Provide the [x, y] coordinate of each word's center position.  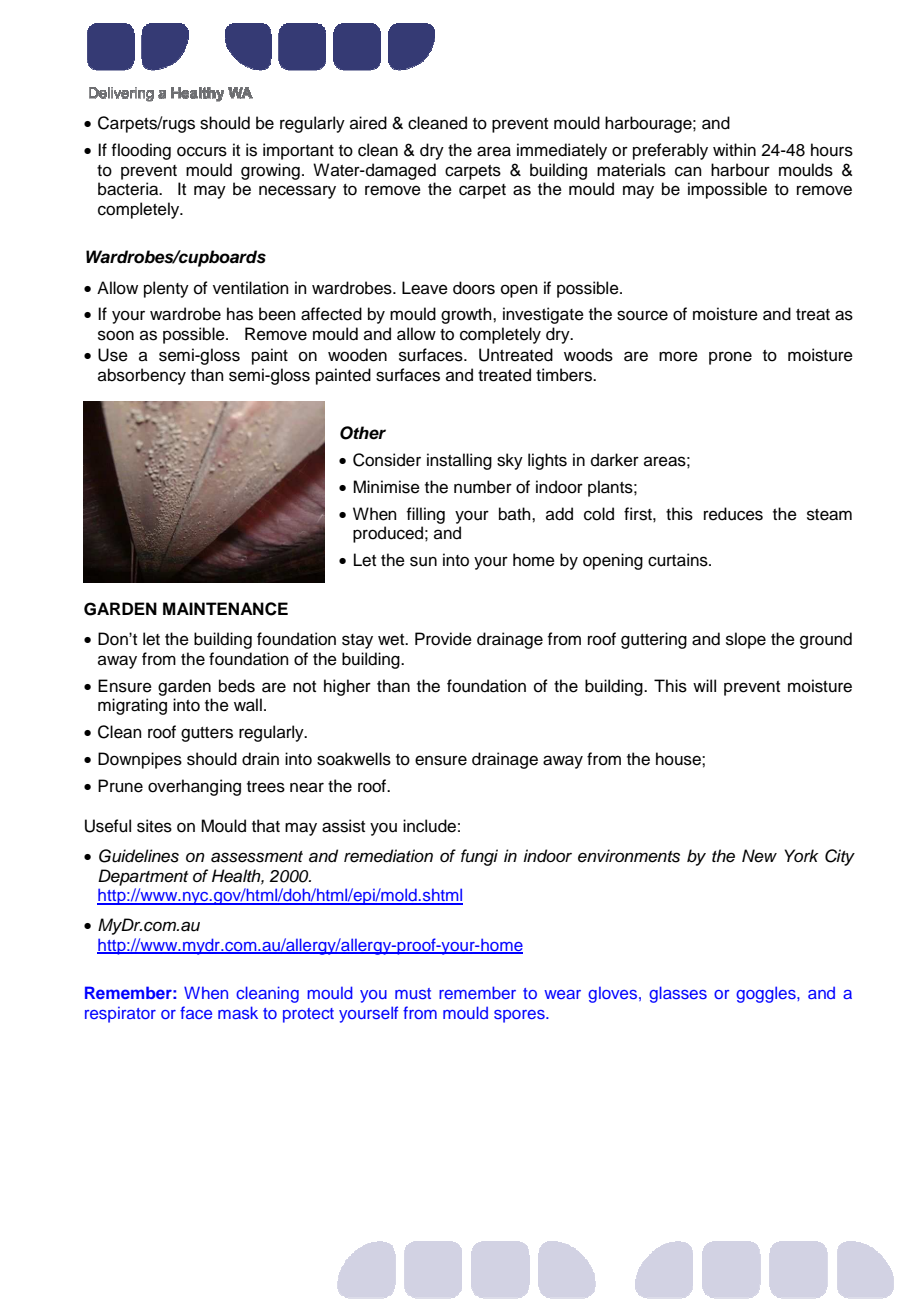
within [734, 149]
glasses [678, 994]
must [413, 993]
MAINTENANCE [225, 609]
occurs [202, 151]
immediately [562, 151]
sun [423, 561]
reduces [733, 514]
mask [238, 1012]
